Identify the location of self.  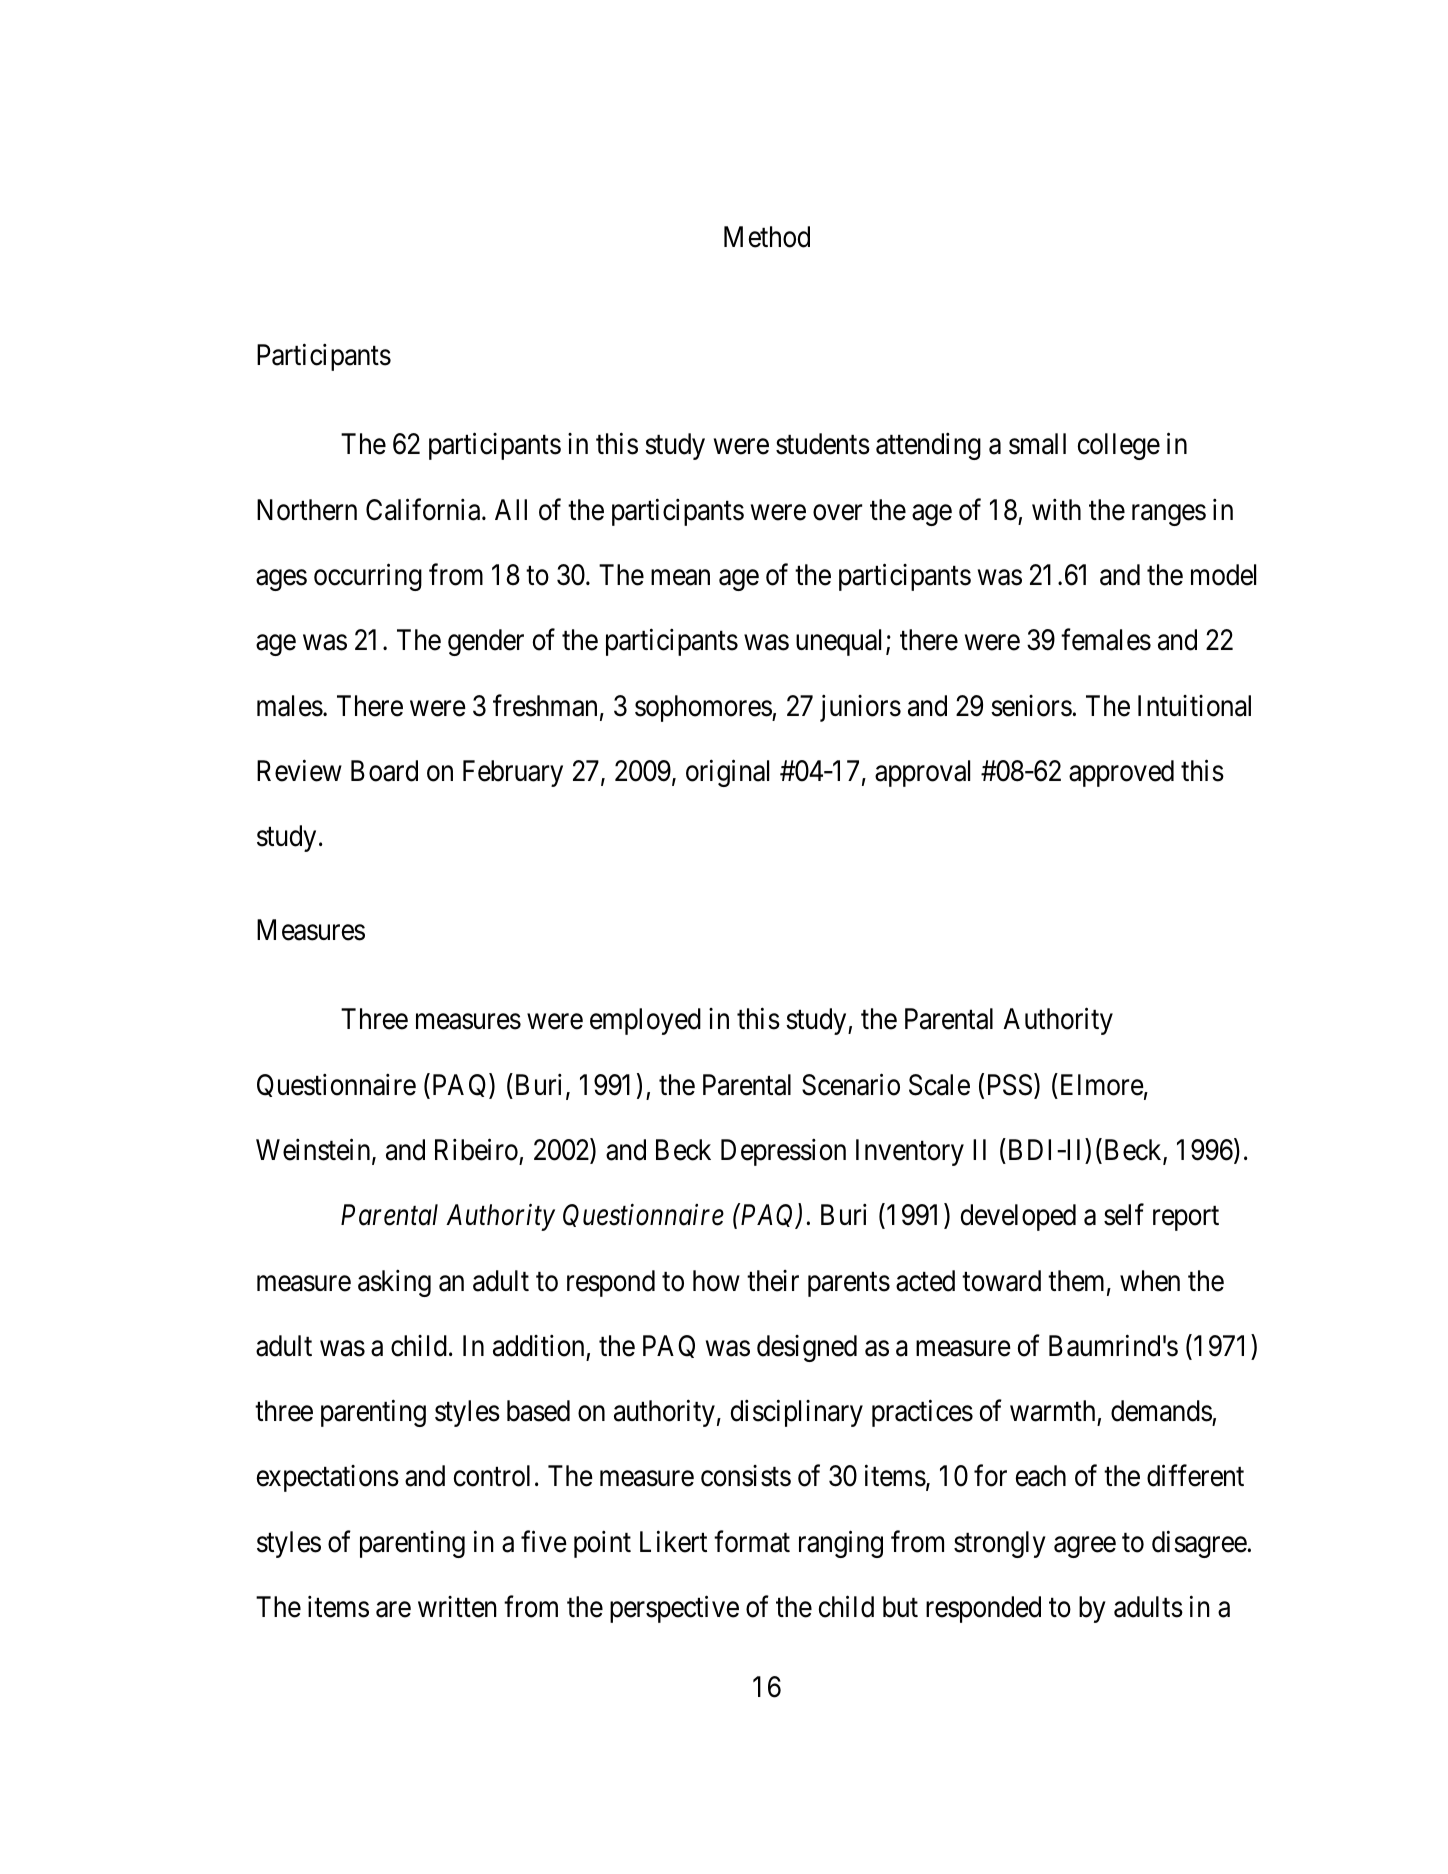
(1124, 1215).
